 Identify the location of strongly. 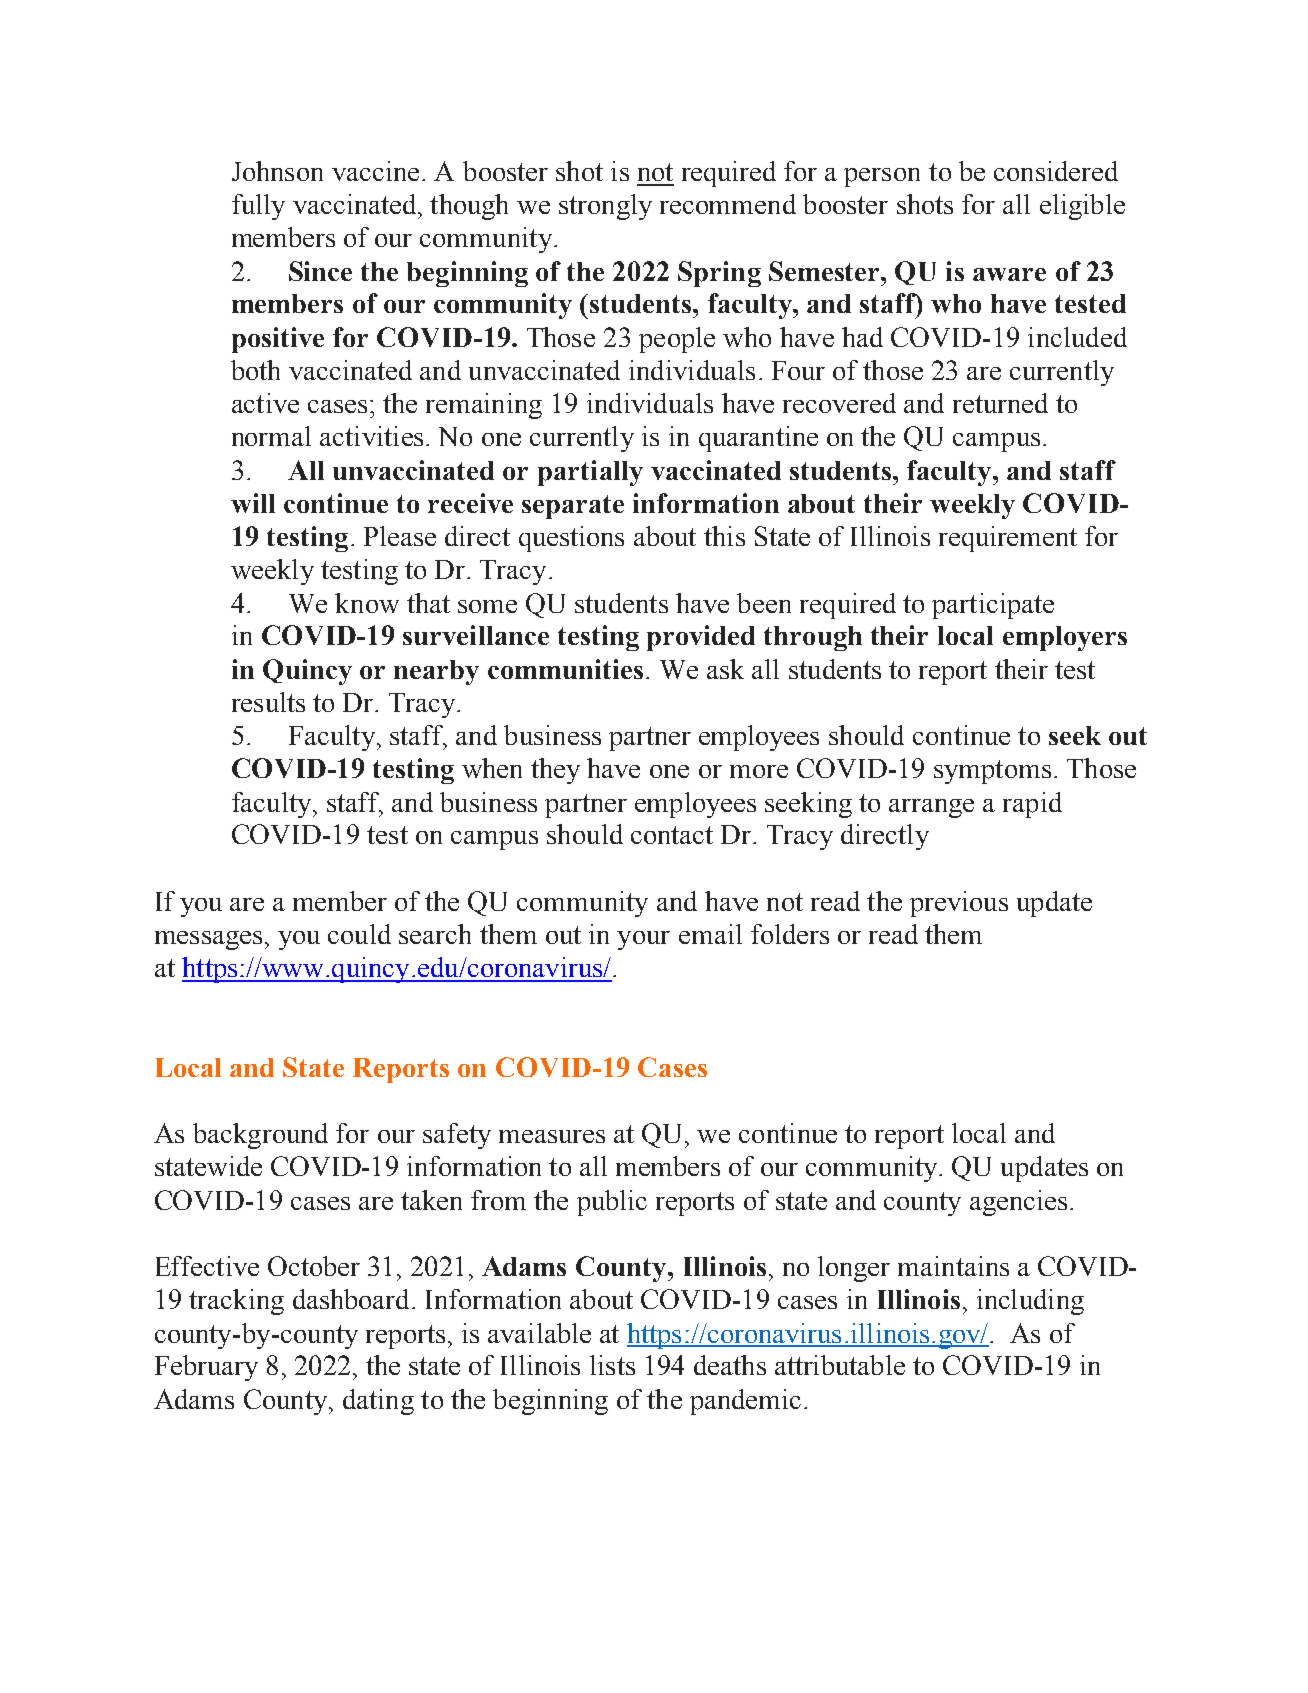
(605, 207).
